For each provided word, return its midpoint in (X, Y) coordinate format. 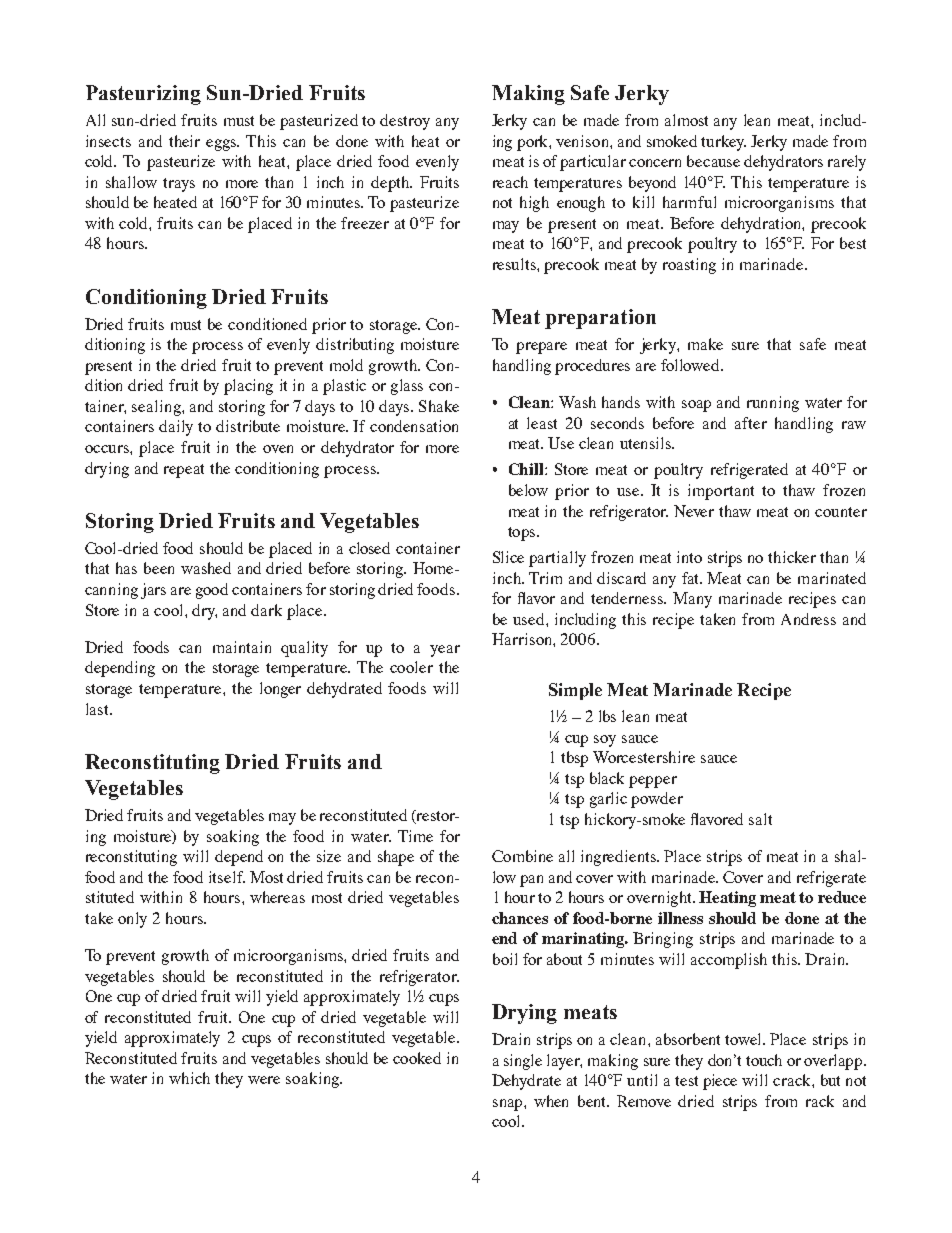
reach (510, 182)
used (530, 619)
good (212, 591)
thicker (792, 557)
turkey (723, 143)
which (189, 1078)
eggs (222, 145)
